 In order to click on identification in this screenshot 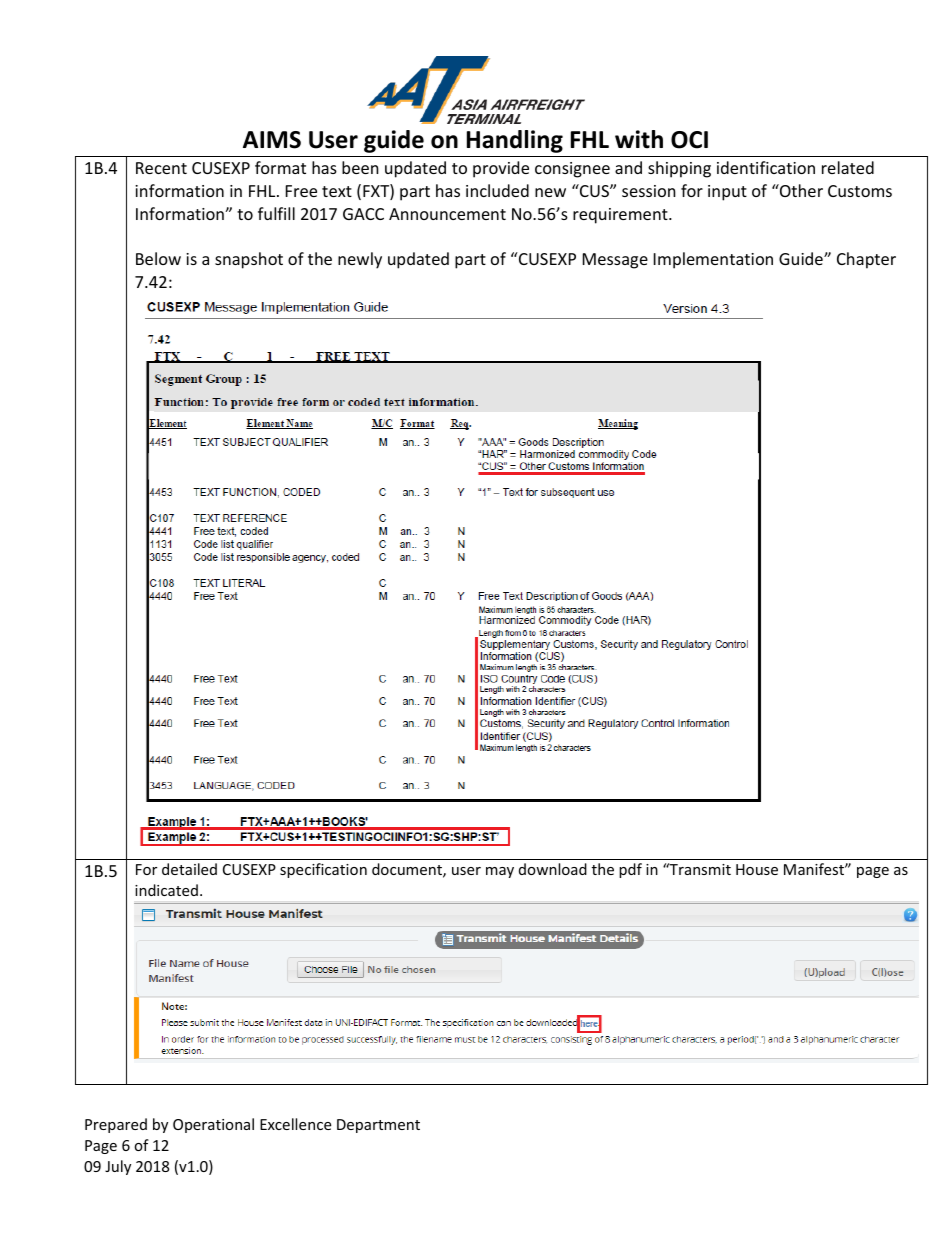, I will do `click(766, 167)`.
